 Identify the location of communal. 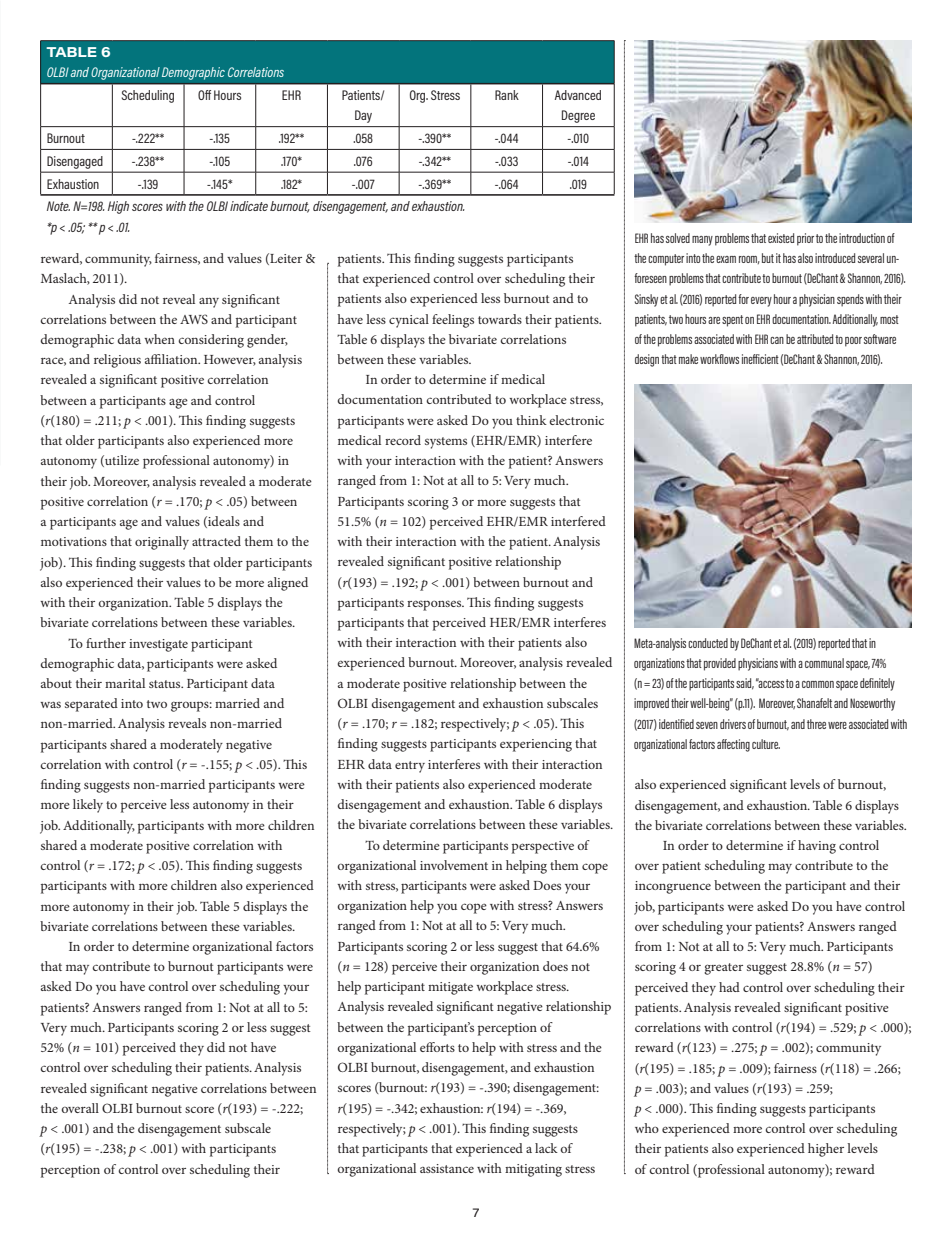
(824, 663).
